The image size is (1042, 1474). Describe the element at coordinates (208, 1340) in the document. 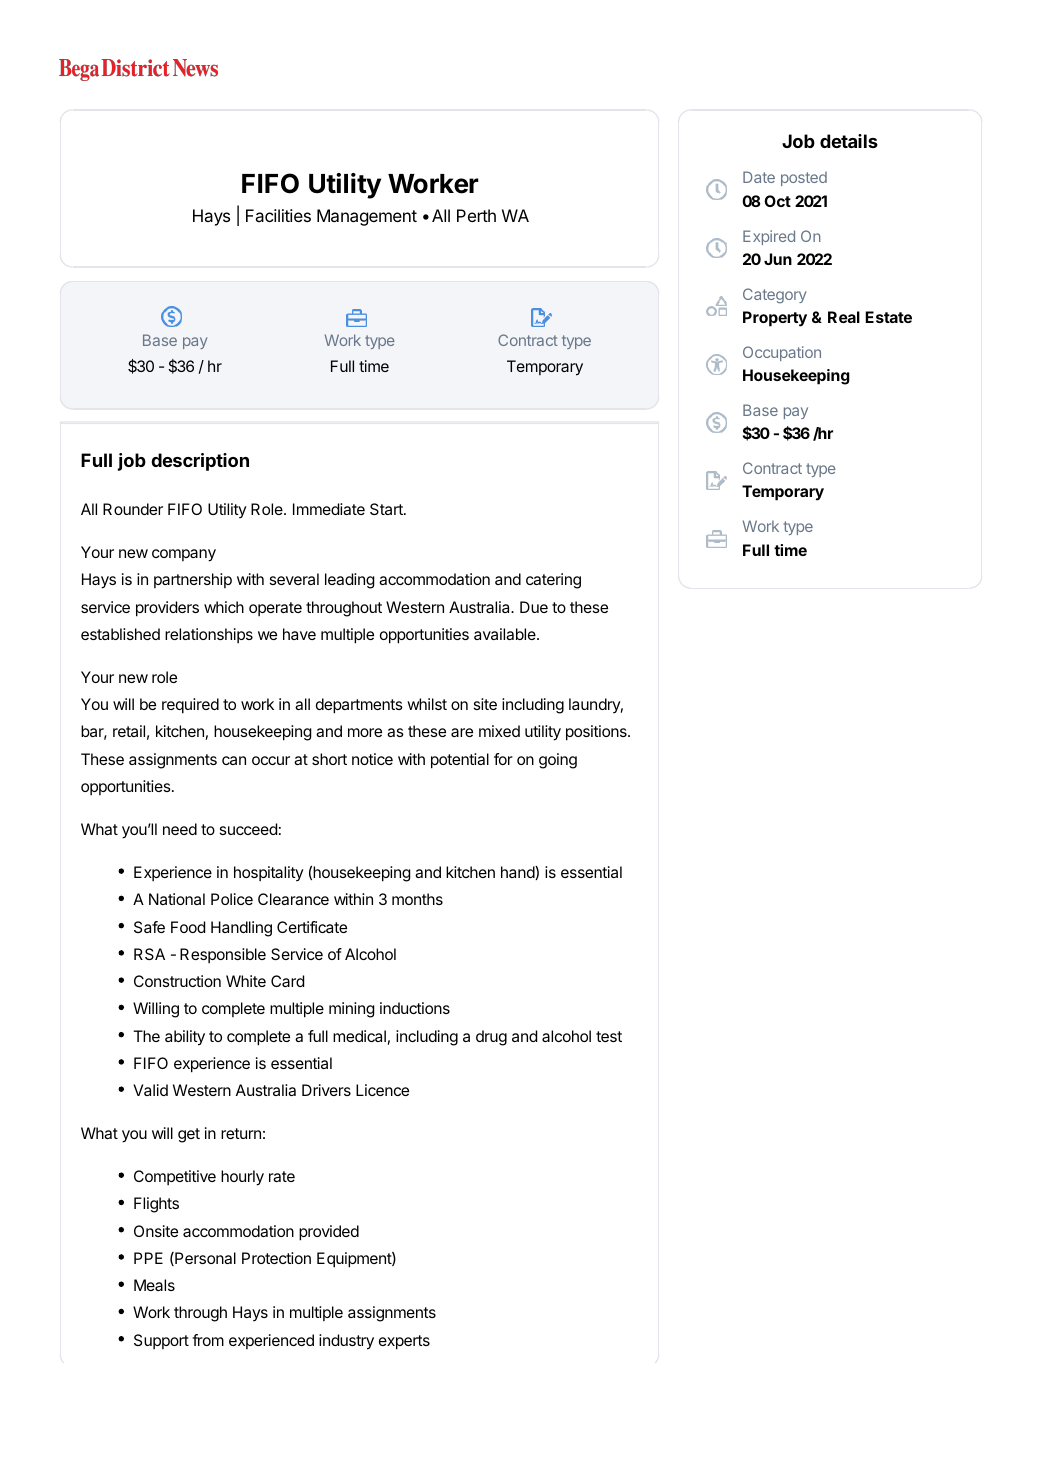

I see `from` at that location.
